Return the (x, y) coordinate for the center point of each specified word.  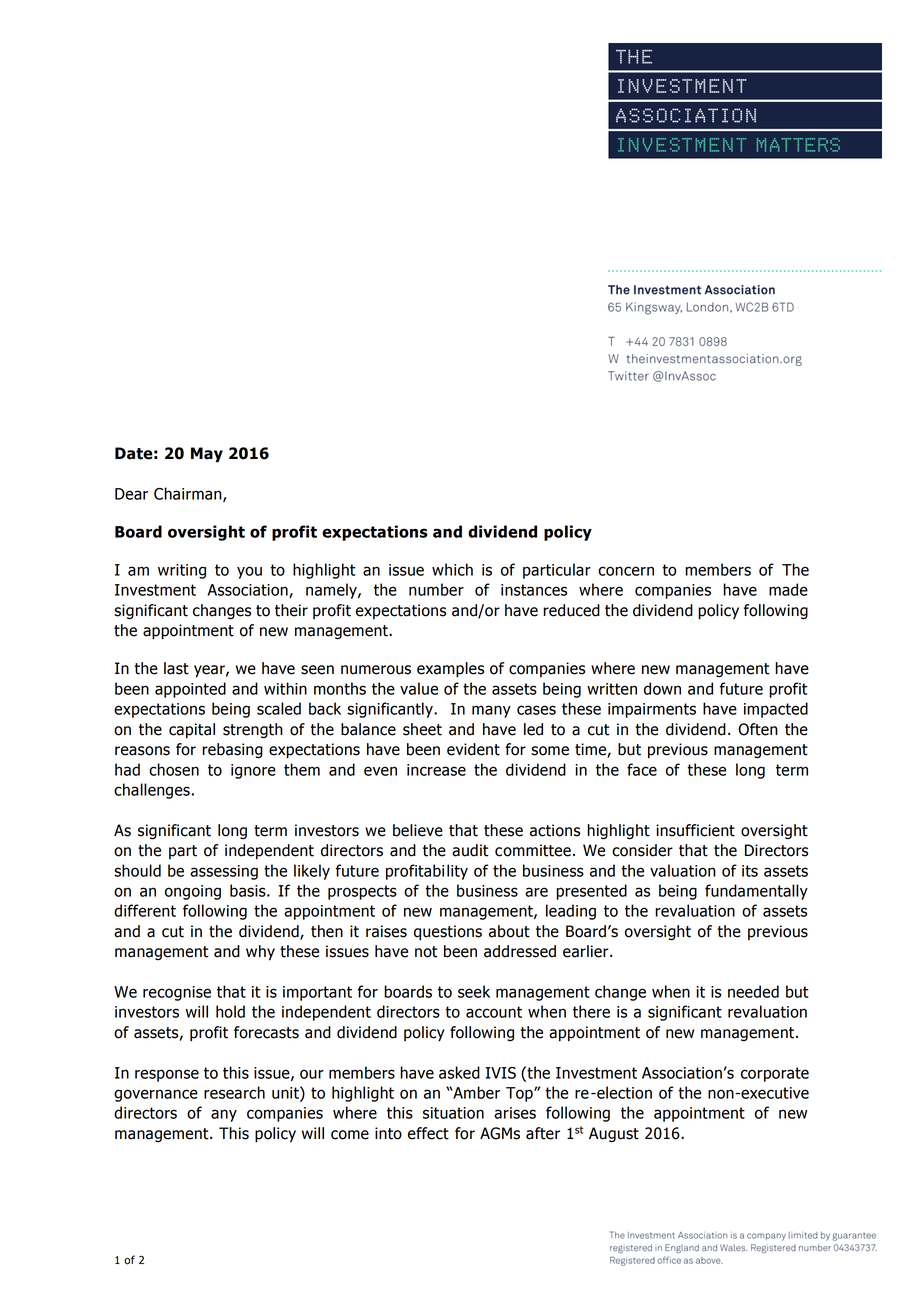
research (234, 1092)
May (207, 455)
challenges (152, 791)
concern (626, 571)
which (452, 569)
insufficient (695, 830)
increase (436, 770)
